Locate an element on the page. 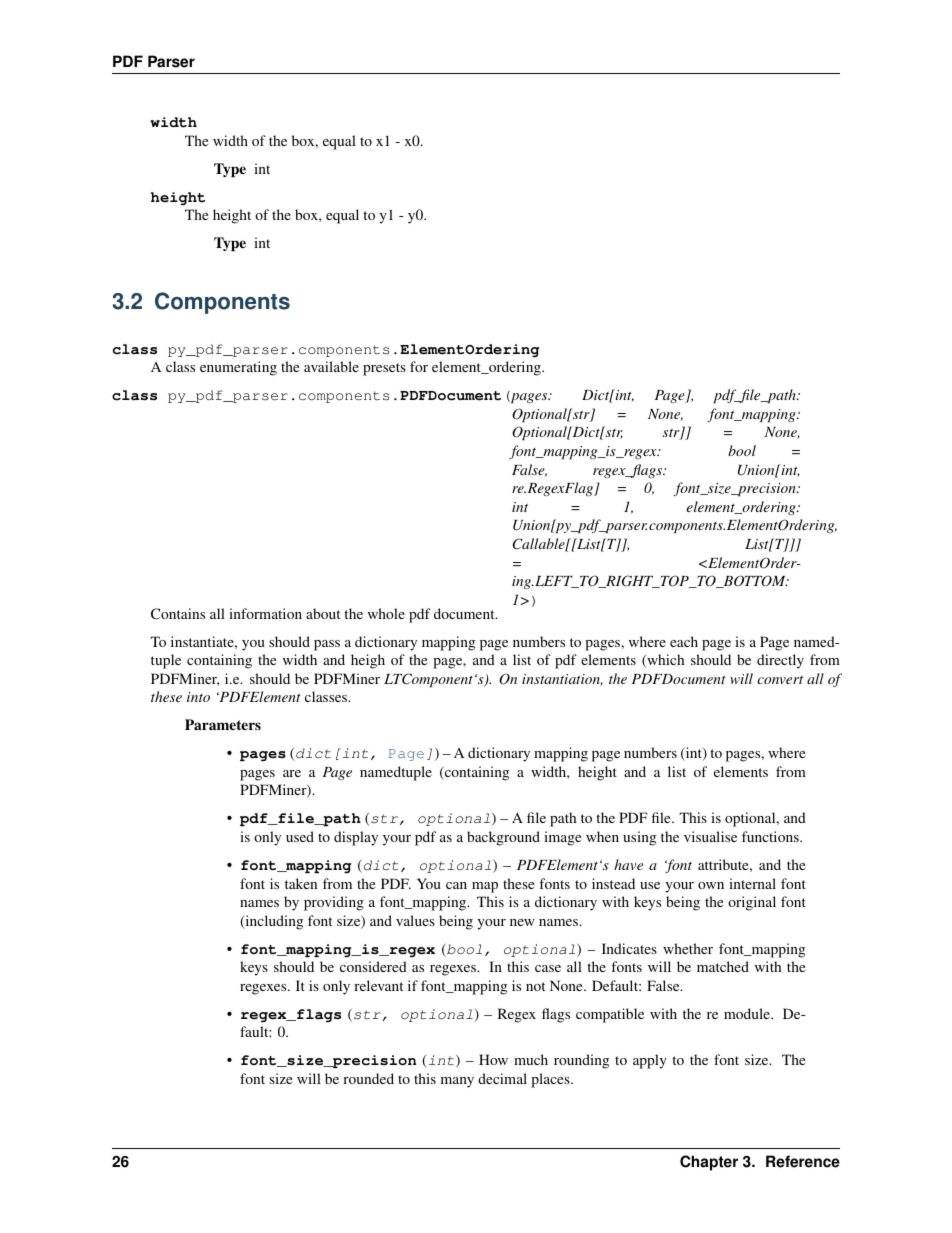  visualise is located at coordinates (710, 836).
